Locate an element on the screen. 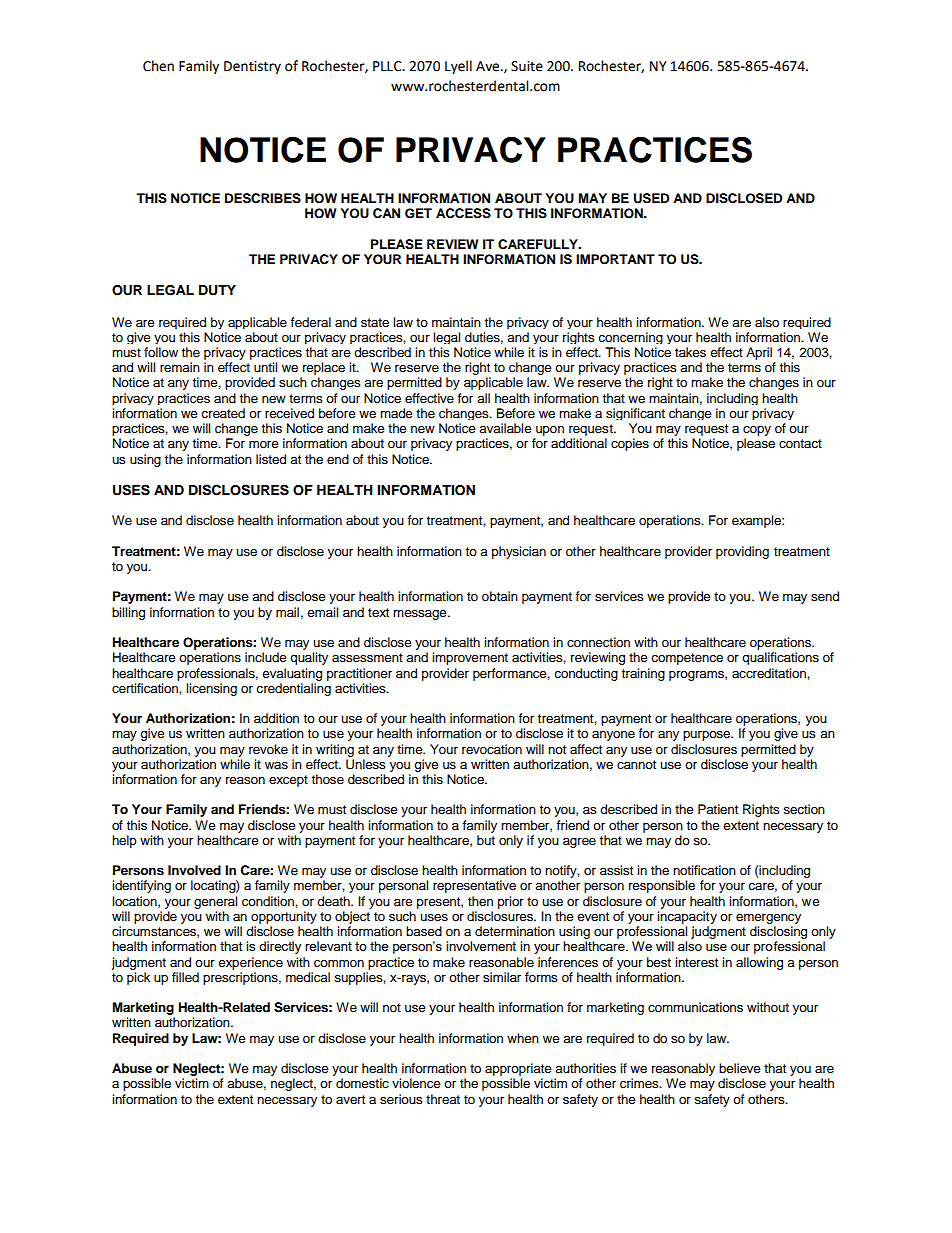  USED is located at coordinates (651, 198).
